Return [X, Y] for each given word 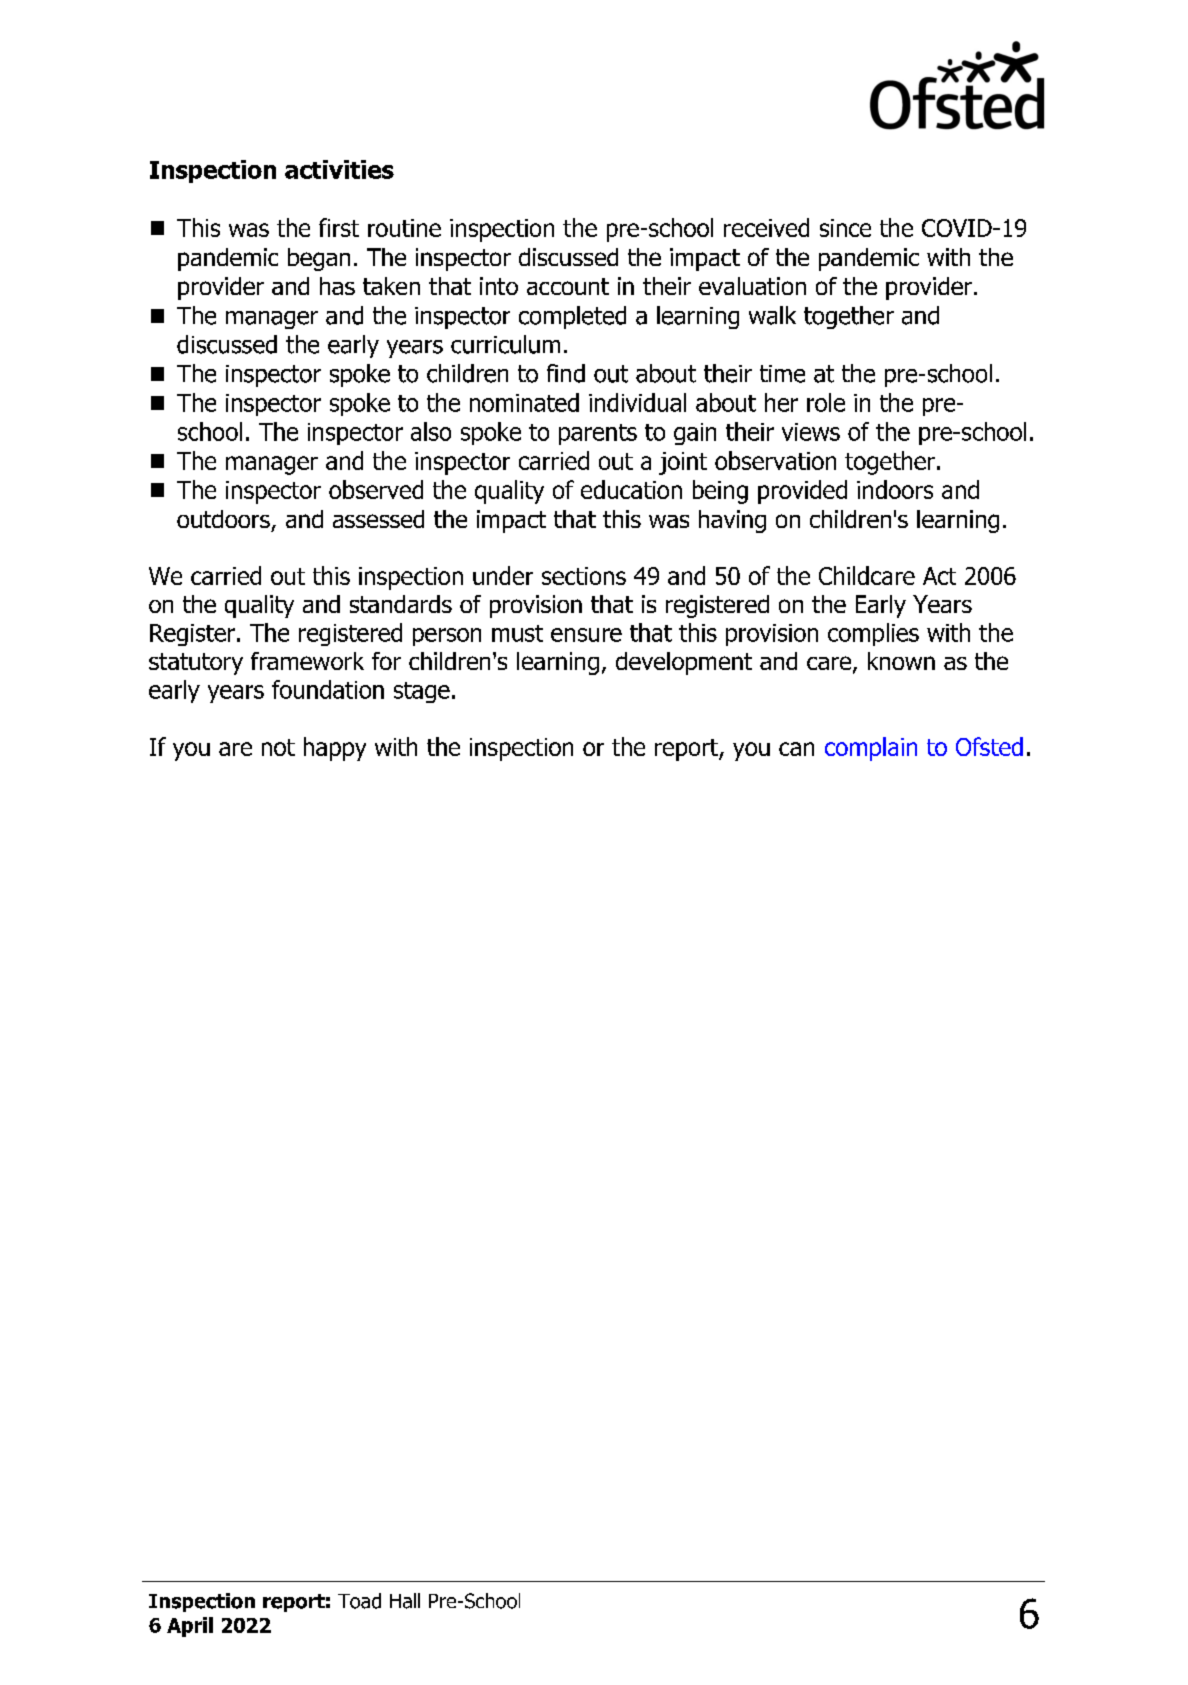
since [845, 228]
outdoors [223, 519]
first [339, 227]
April [190, 1627]
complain [871, 749]
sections [584, 576]
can [796, 749]
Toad [359, 1601]
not [278, 747]
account [568, 286]
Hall [405, 1601]
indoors [895, 489]
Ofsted [989, 746]
